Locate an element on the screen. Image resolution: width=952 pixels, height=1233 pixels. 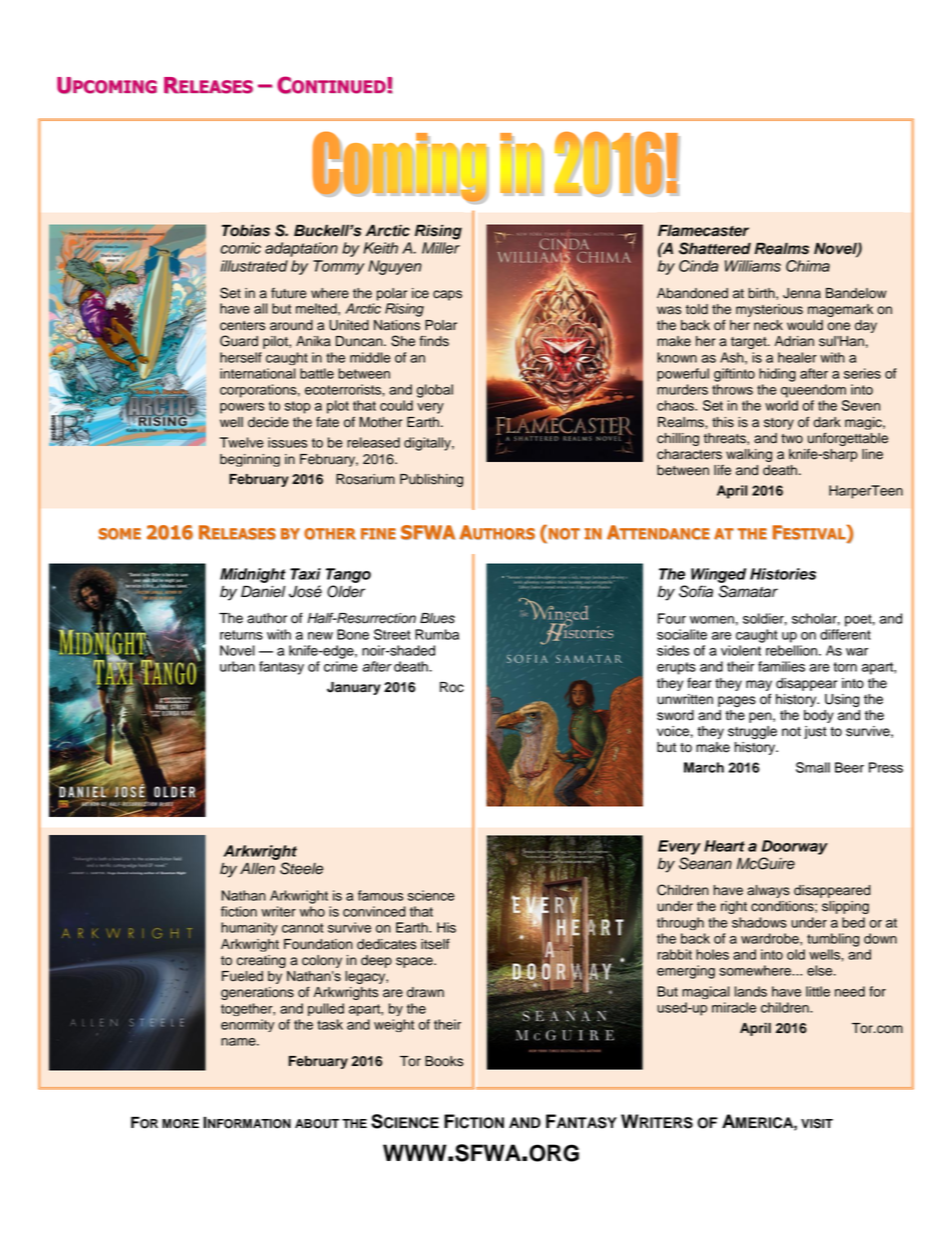
Books is located at coordinates (444, 1061).
